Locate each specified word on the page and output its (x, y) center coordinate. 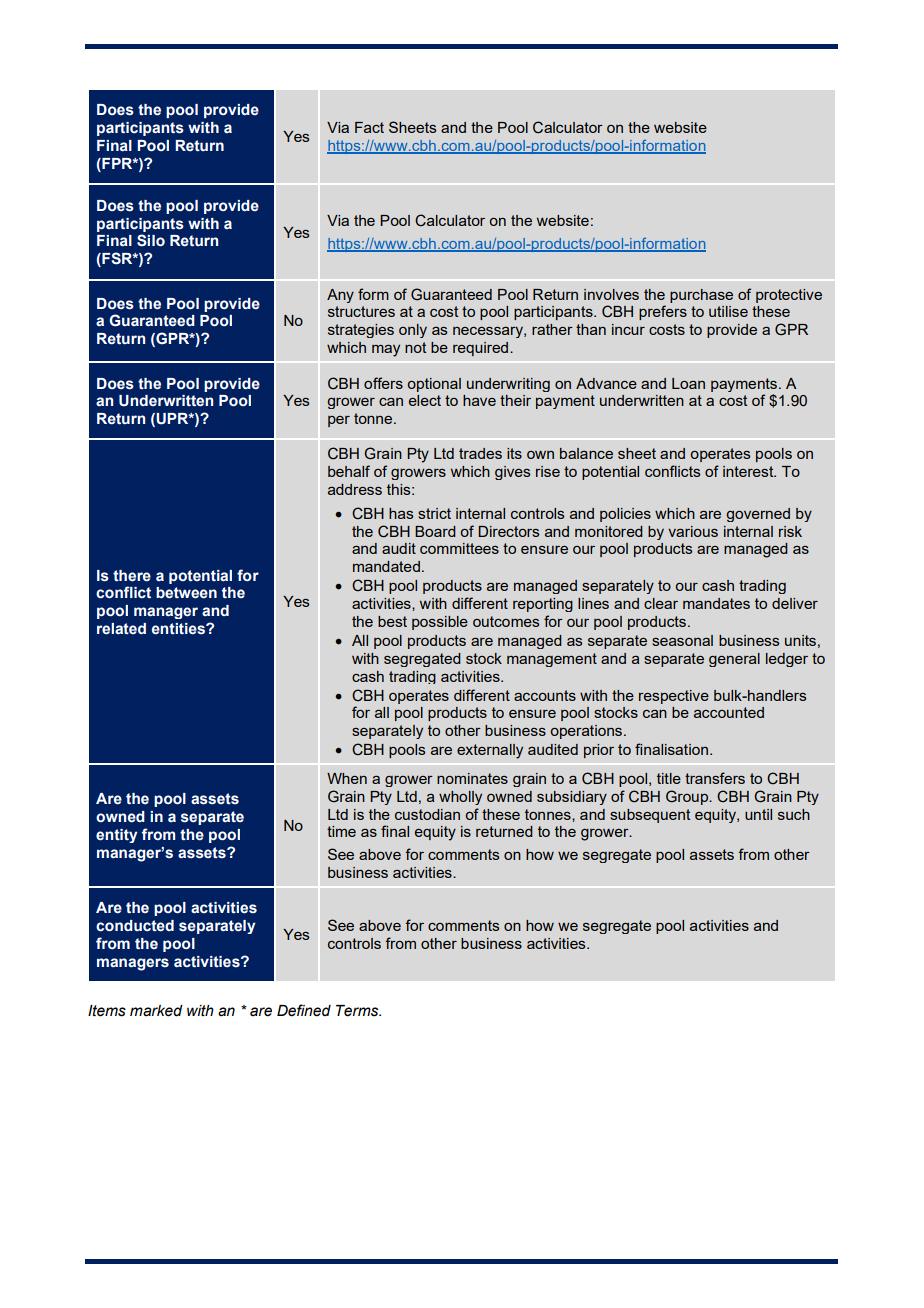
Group (688, 797)
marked (156, 1011)
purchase (701, 296)
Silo (151, 240)
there (132, 576)
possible (440, 623)
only (413, 331)
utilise (728, 311)
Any (340, 296)
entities (179, 629)
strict (434, 513)
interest (749, 471)
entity (117, 836)
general (734, 660)
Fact (369, 127)
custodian (427, 814)
